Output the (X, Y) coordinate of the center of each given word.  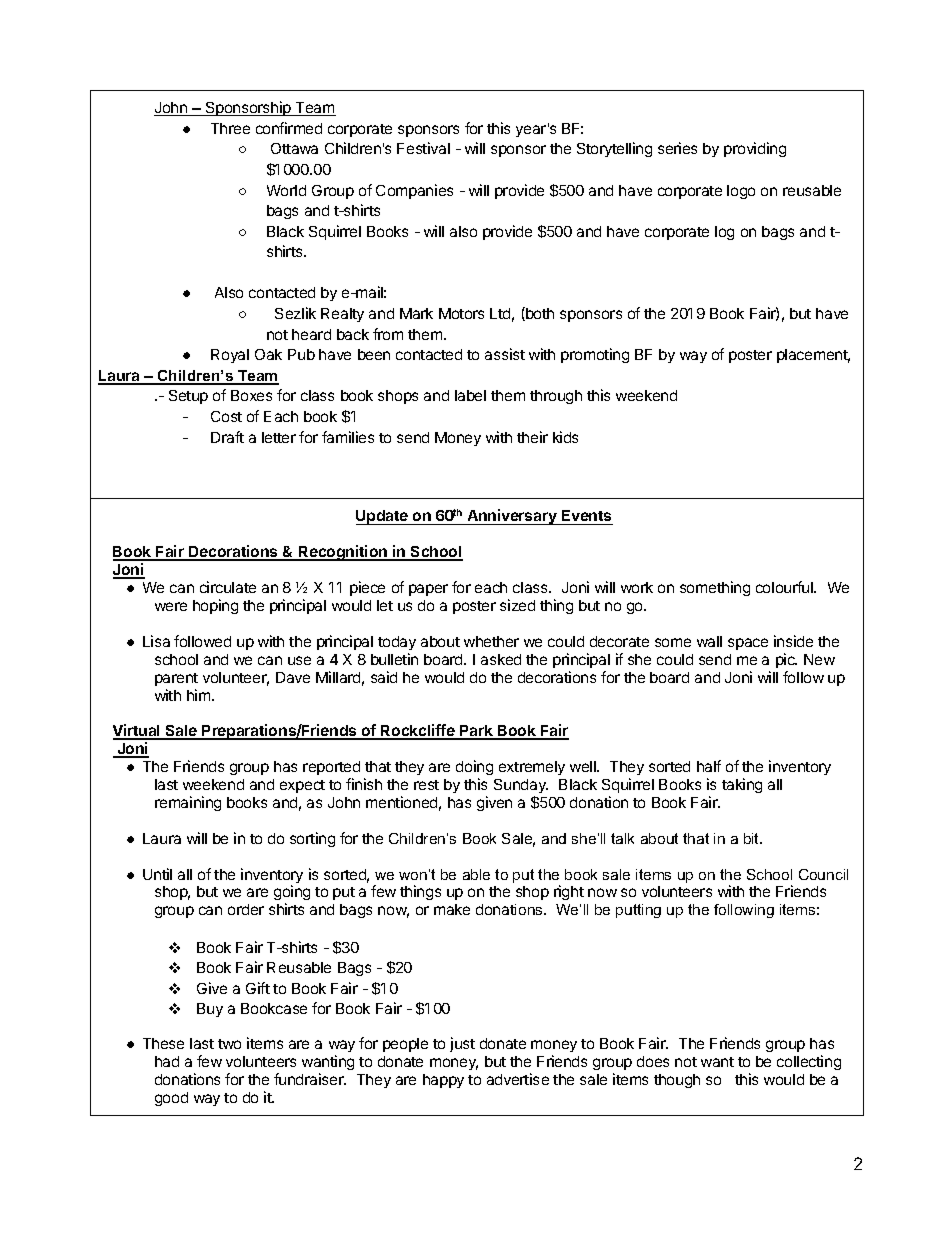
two (229, 1044)
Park (477, 732)
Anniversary (512, 517)
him (200, 695)
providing (755, 149)
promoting (595, 355)
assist (505, 354)
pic (786, 660)
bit (753, 838)
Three (230, 128)
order (246, 909)
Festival (423, 148)
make (452, 909)
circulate (228, 587)
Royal (230, 356)
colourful (785, 587)
